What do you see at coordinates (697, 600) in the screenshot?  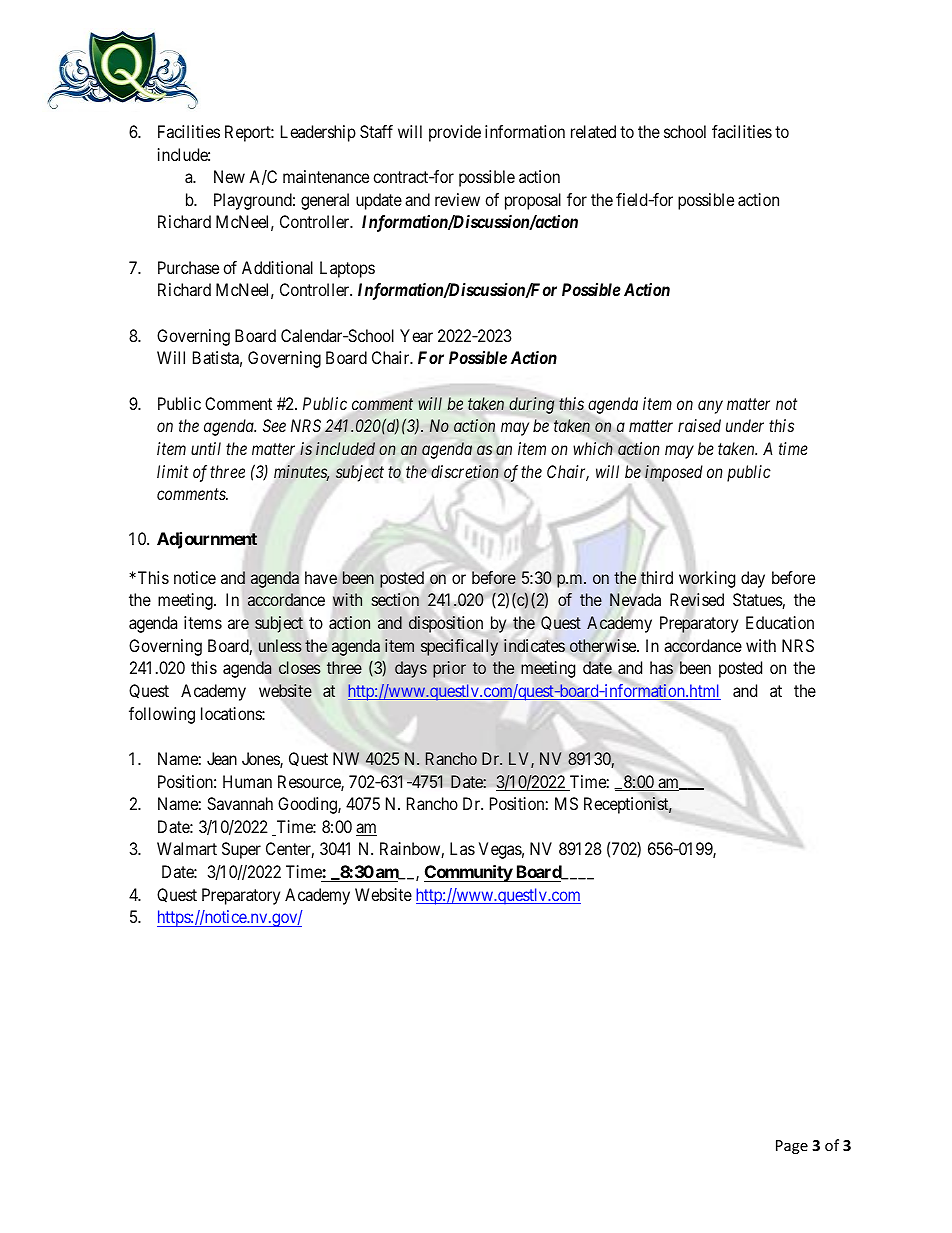 I see `Revised` at bounding box center [697, 600].
